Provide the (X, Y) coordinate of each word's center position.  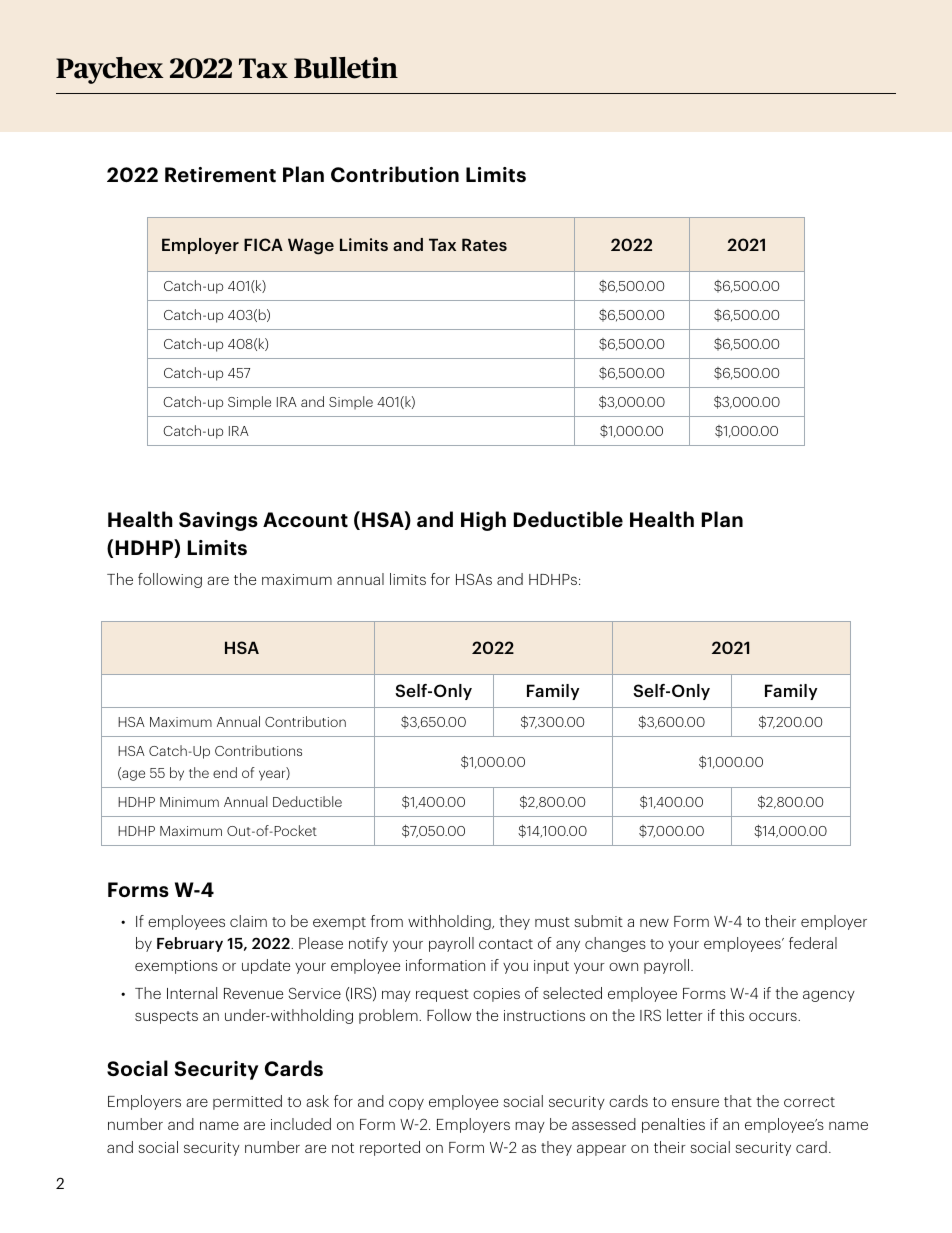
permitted (247, 1102)
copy (406, 1104)
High (483, 521)
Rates (484, 244)
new (654, 922)
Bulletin (346, 68)
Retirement (220, 174)
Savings (218, 521)
